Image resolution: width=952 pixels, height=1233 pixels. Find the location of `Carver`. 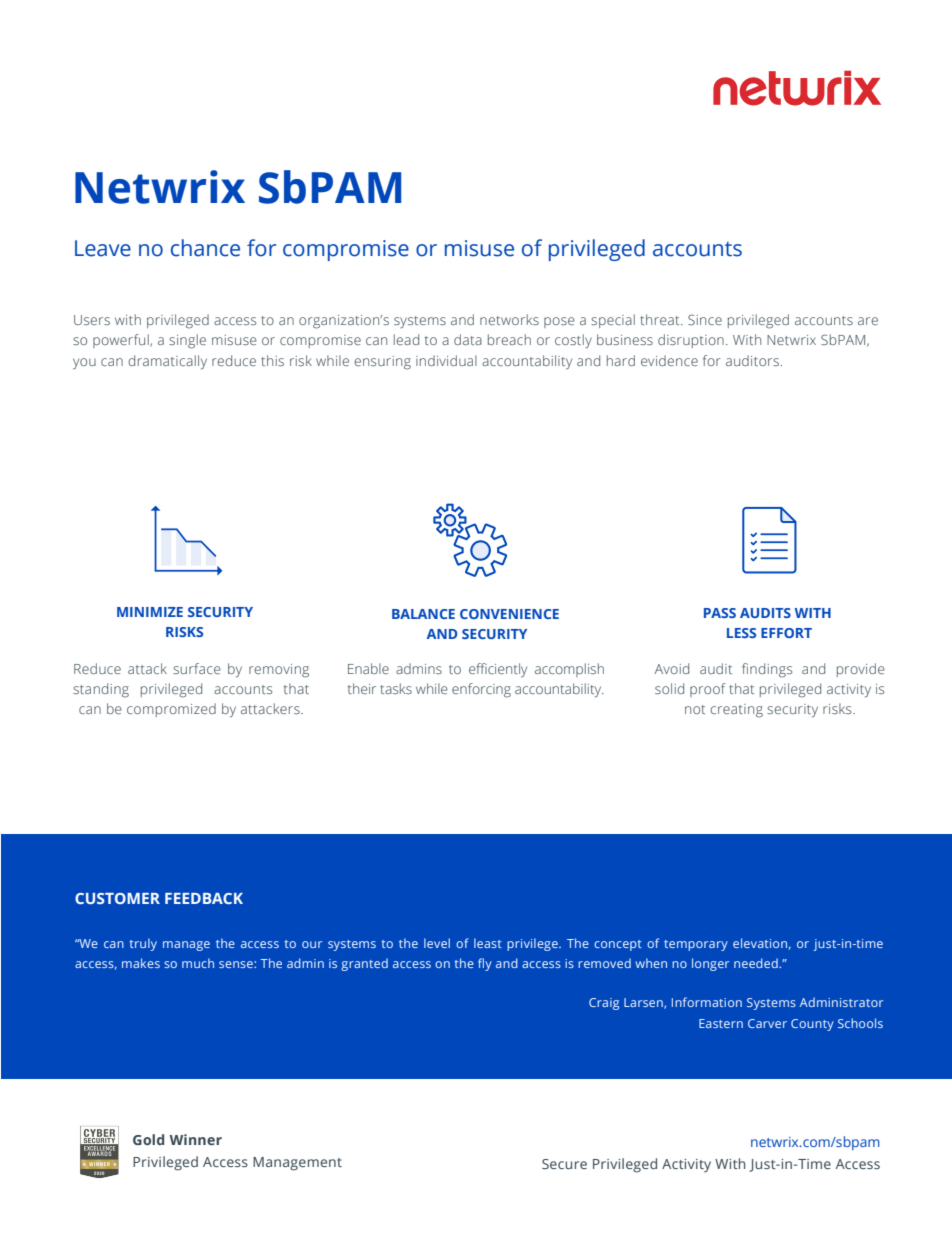

Carver is located at coordinates (767, 1023).
